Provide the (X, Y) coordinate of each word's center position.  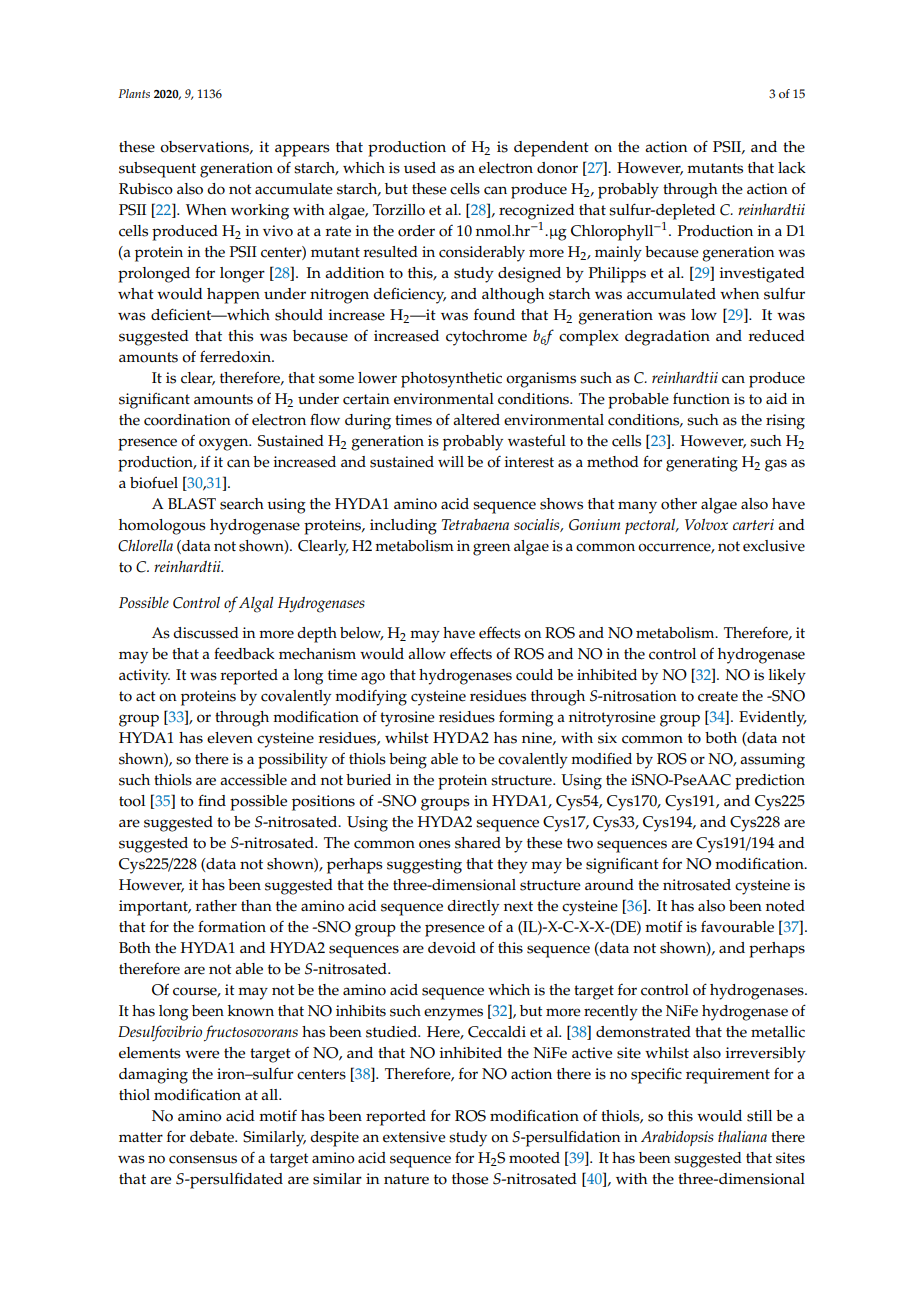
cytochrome (486, 338)
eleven (230, 738)
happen (233, 296)
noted (785, 906)
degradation (667, 338)
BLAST (192, 504)
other (679, 504)
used (420, 168)
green (491, 549)
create (718, 696)
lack (792, 168)
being (408, 761)
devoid (452, 948)
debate (213, 1137)
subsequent (157, 170)
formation (232, 926)
